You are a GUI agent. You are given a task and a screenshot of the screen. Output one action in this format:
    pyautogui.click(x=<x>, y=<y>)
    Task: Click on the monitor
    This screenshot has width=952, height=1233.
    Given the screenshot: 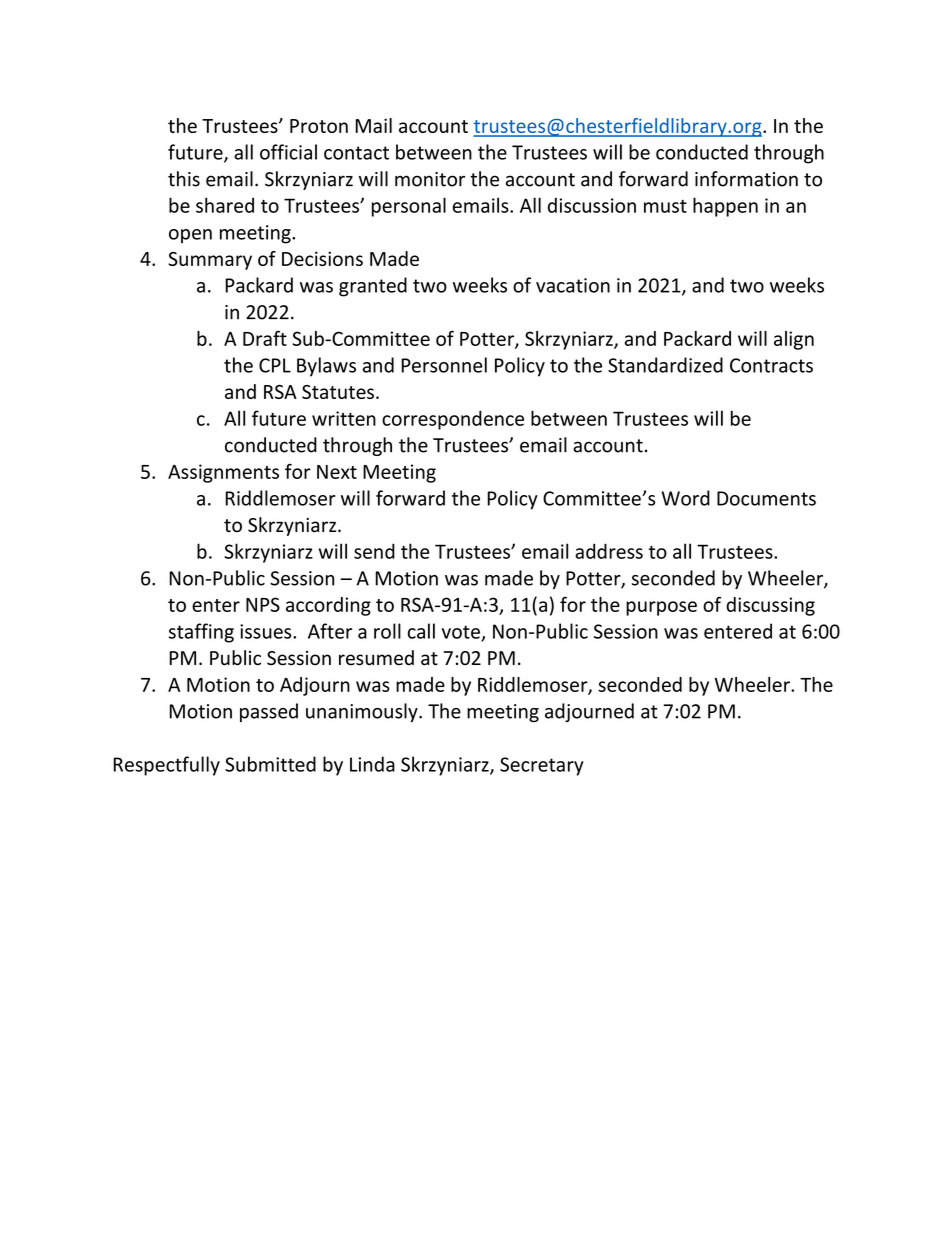 What is the action you would take?
    pyautogui.click(x=430, y=179)
